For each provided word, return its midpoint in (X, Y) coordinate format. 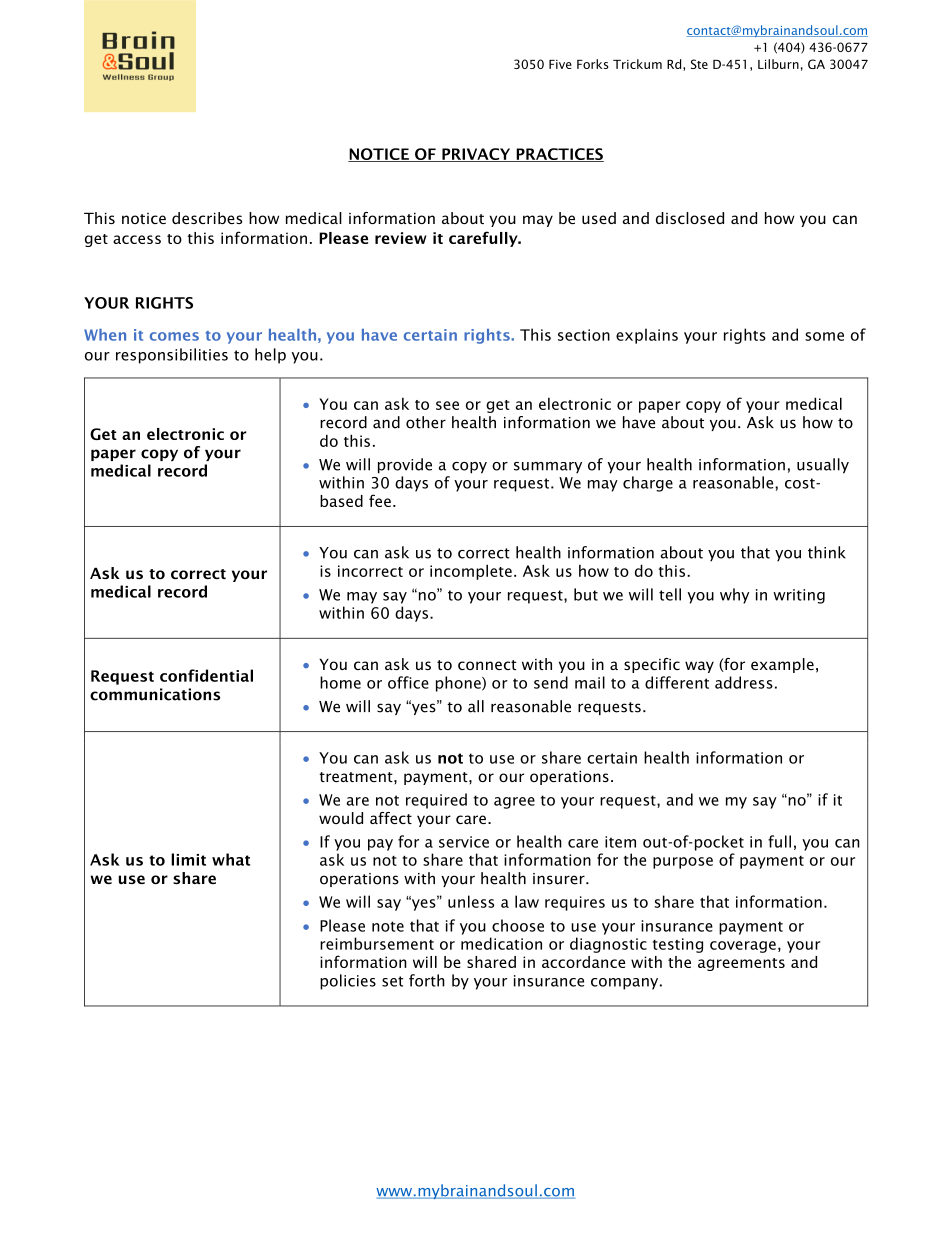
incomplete (471, 572)
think (827, 552)
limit (188, 859)
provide (405, 466)
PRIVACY (476, 155)
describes (207, 218)
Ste (699, 64)
